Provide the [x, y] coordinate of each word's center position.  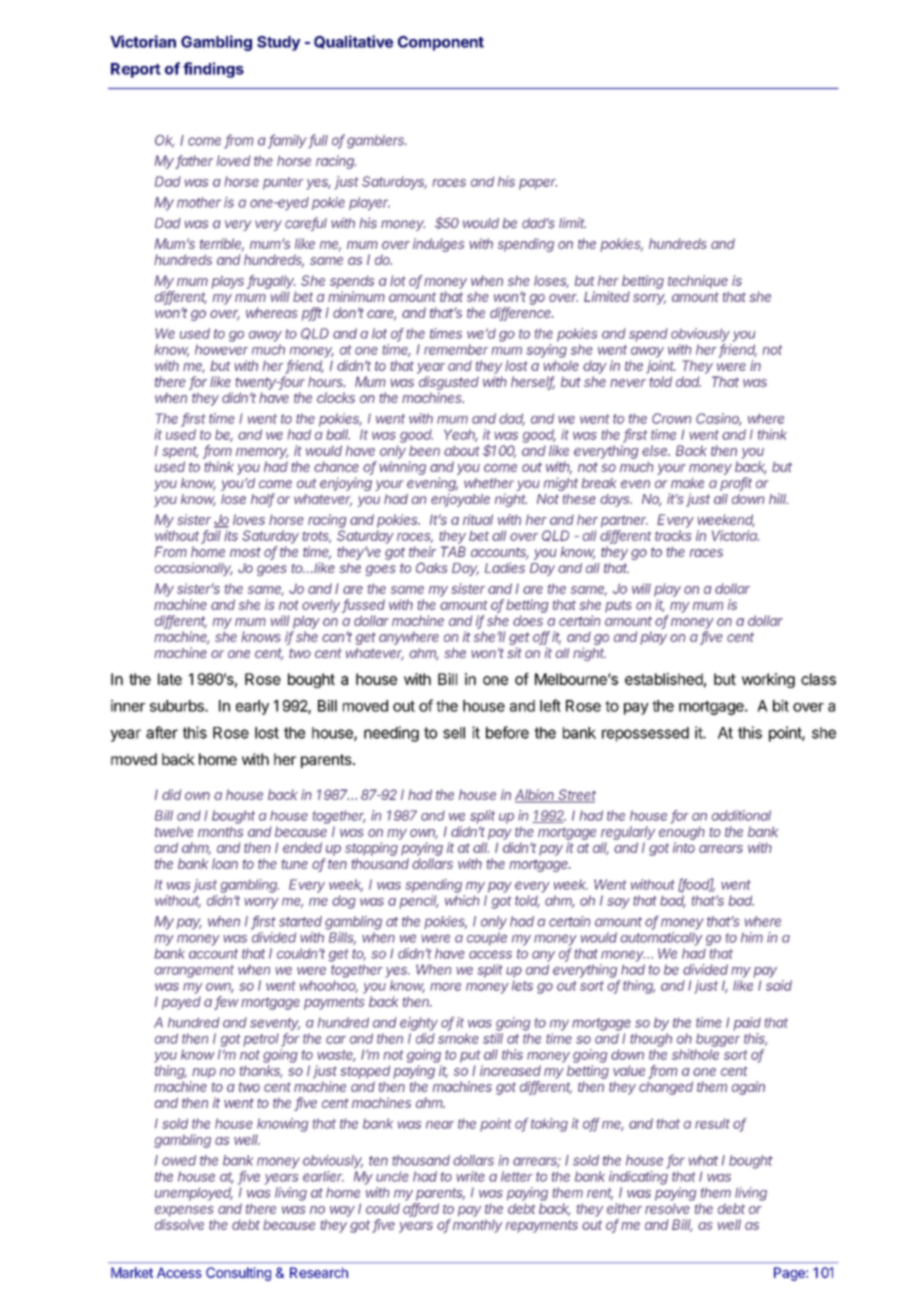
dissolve [179, 1224]
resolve [667, 1208]
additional [741, 815]
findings [213, 70]
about [462, 450]
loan [225, 863]
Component [441, 43]
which [462, 900]
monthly [477, 1226]
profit [736, 484]
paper [538, 184]
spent [180, 452]
